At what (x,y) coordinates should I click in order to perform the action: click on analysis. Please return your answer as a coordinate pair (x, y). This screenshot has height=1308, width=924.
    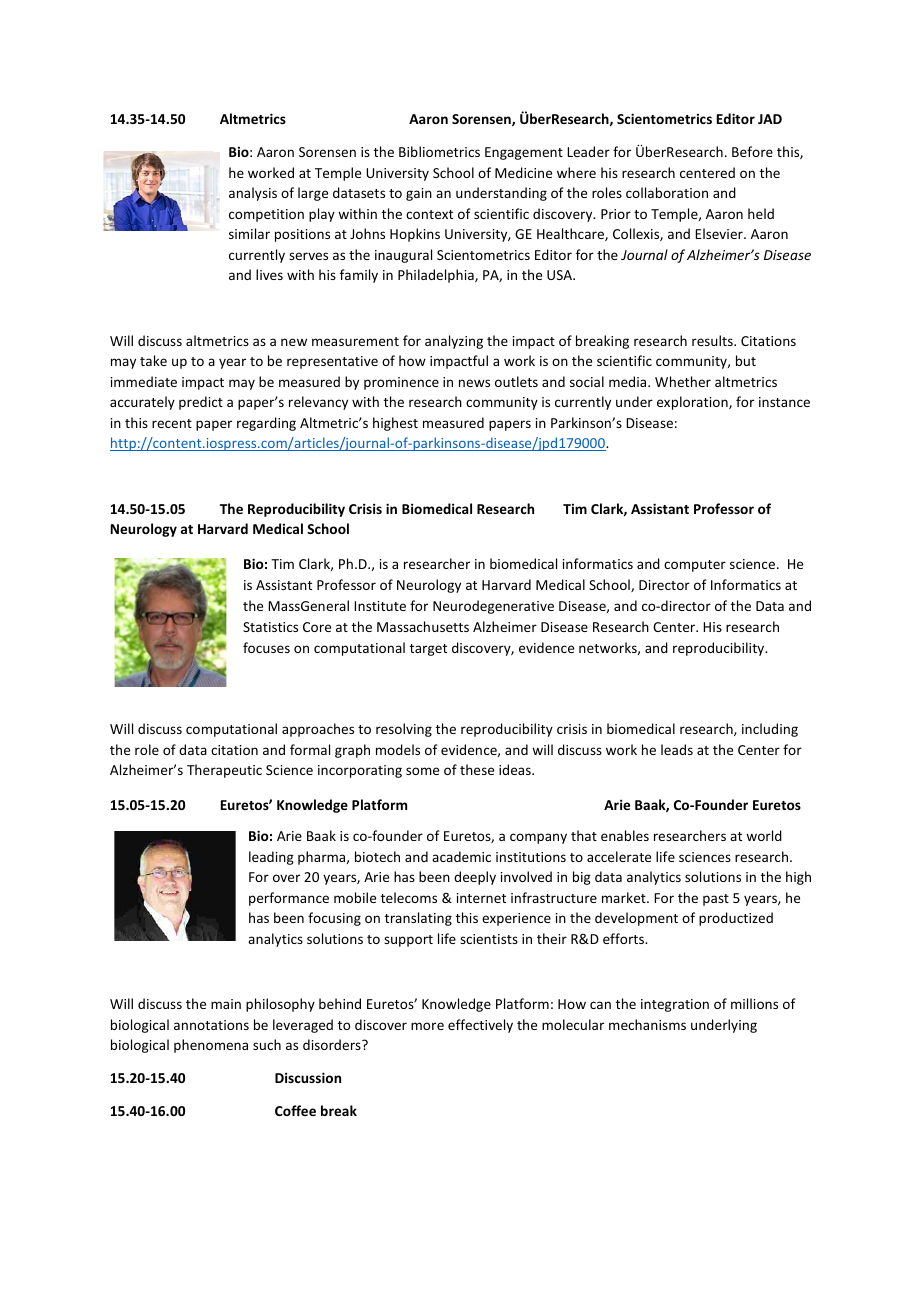
    Looking at the image, I should click on (253, 194).
